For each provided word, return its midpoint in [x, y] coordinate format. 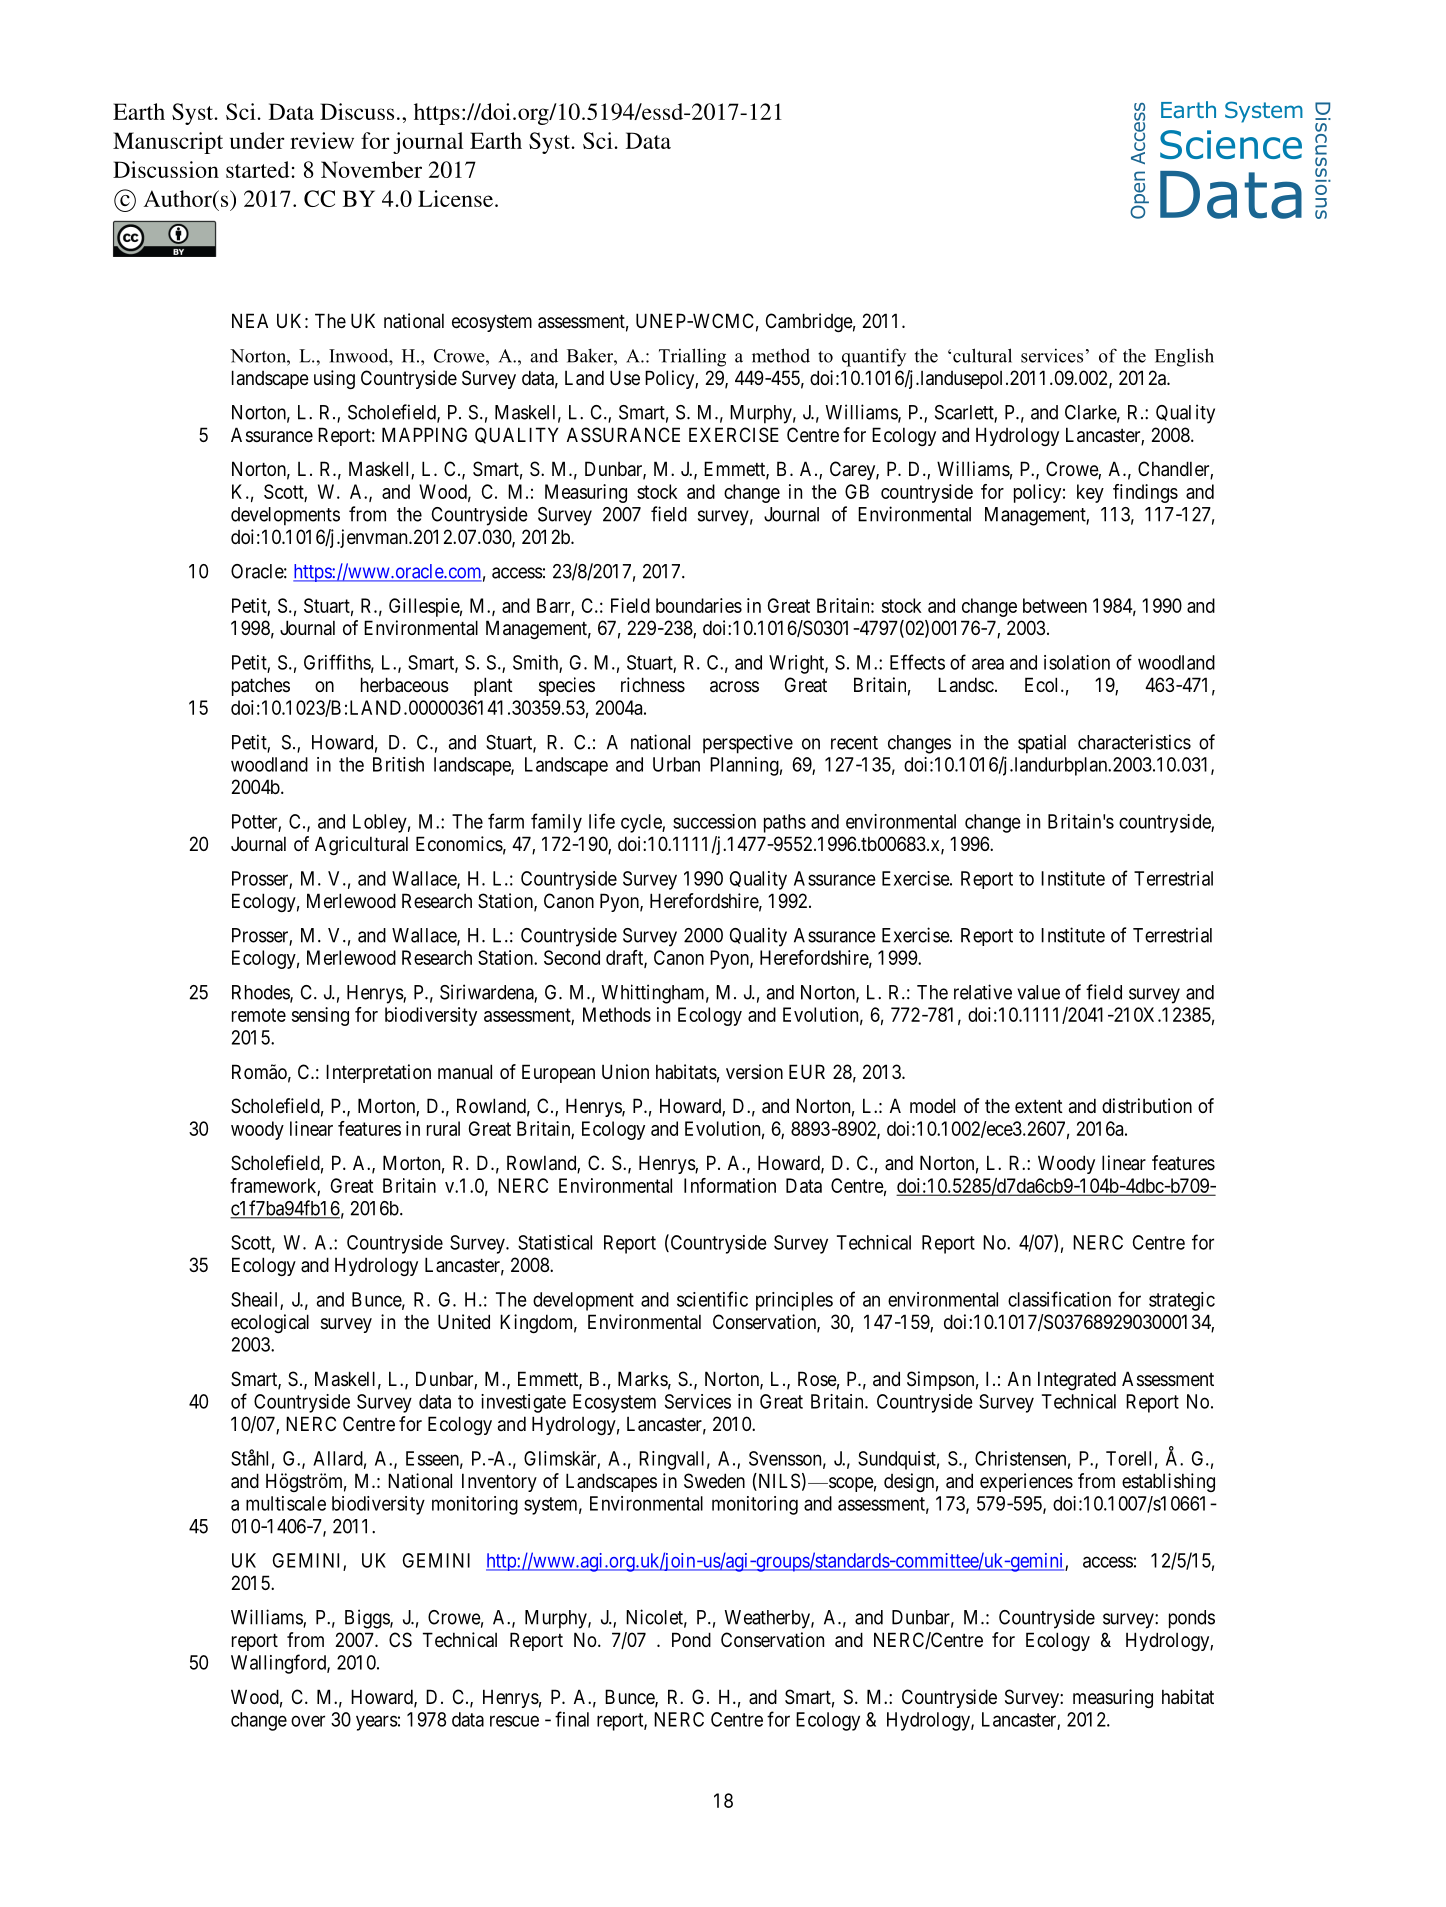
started [257, 169]
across [734, 687]
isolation [1077, 662]
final [572, 1719]
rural [443, 1128]
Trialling [692, 357]
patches [261, 686]
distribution [1147, 1105]
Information [730, 1185]
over [308, 1721]
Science [1231, 144]
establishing [1168, 1482]
